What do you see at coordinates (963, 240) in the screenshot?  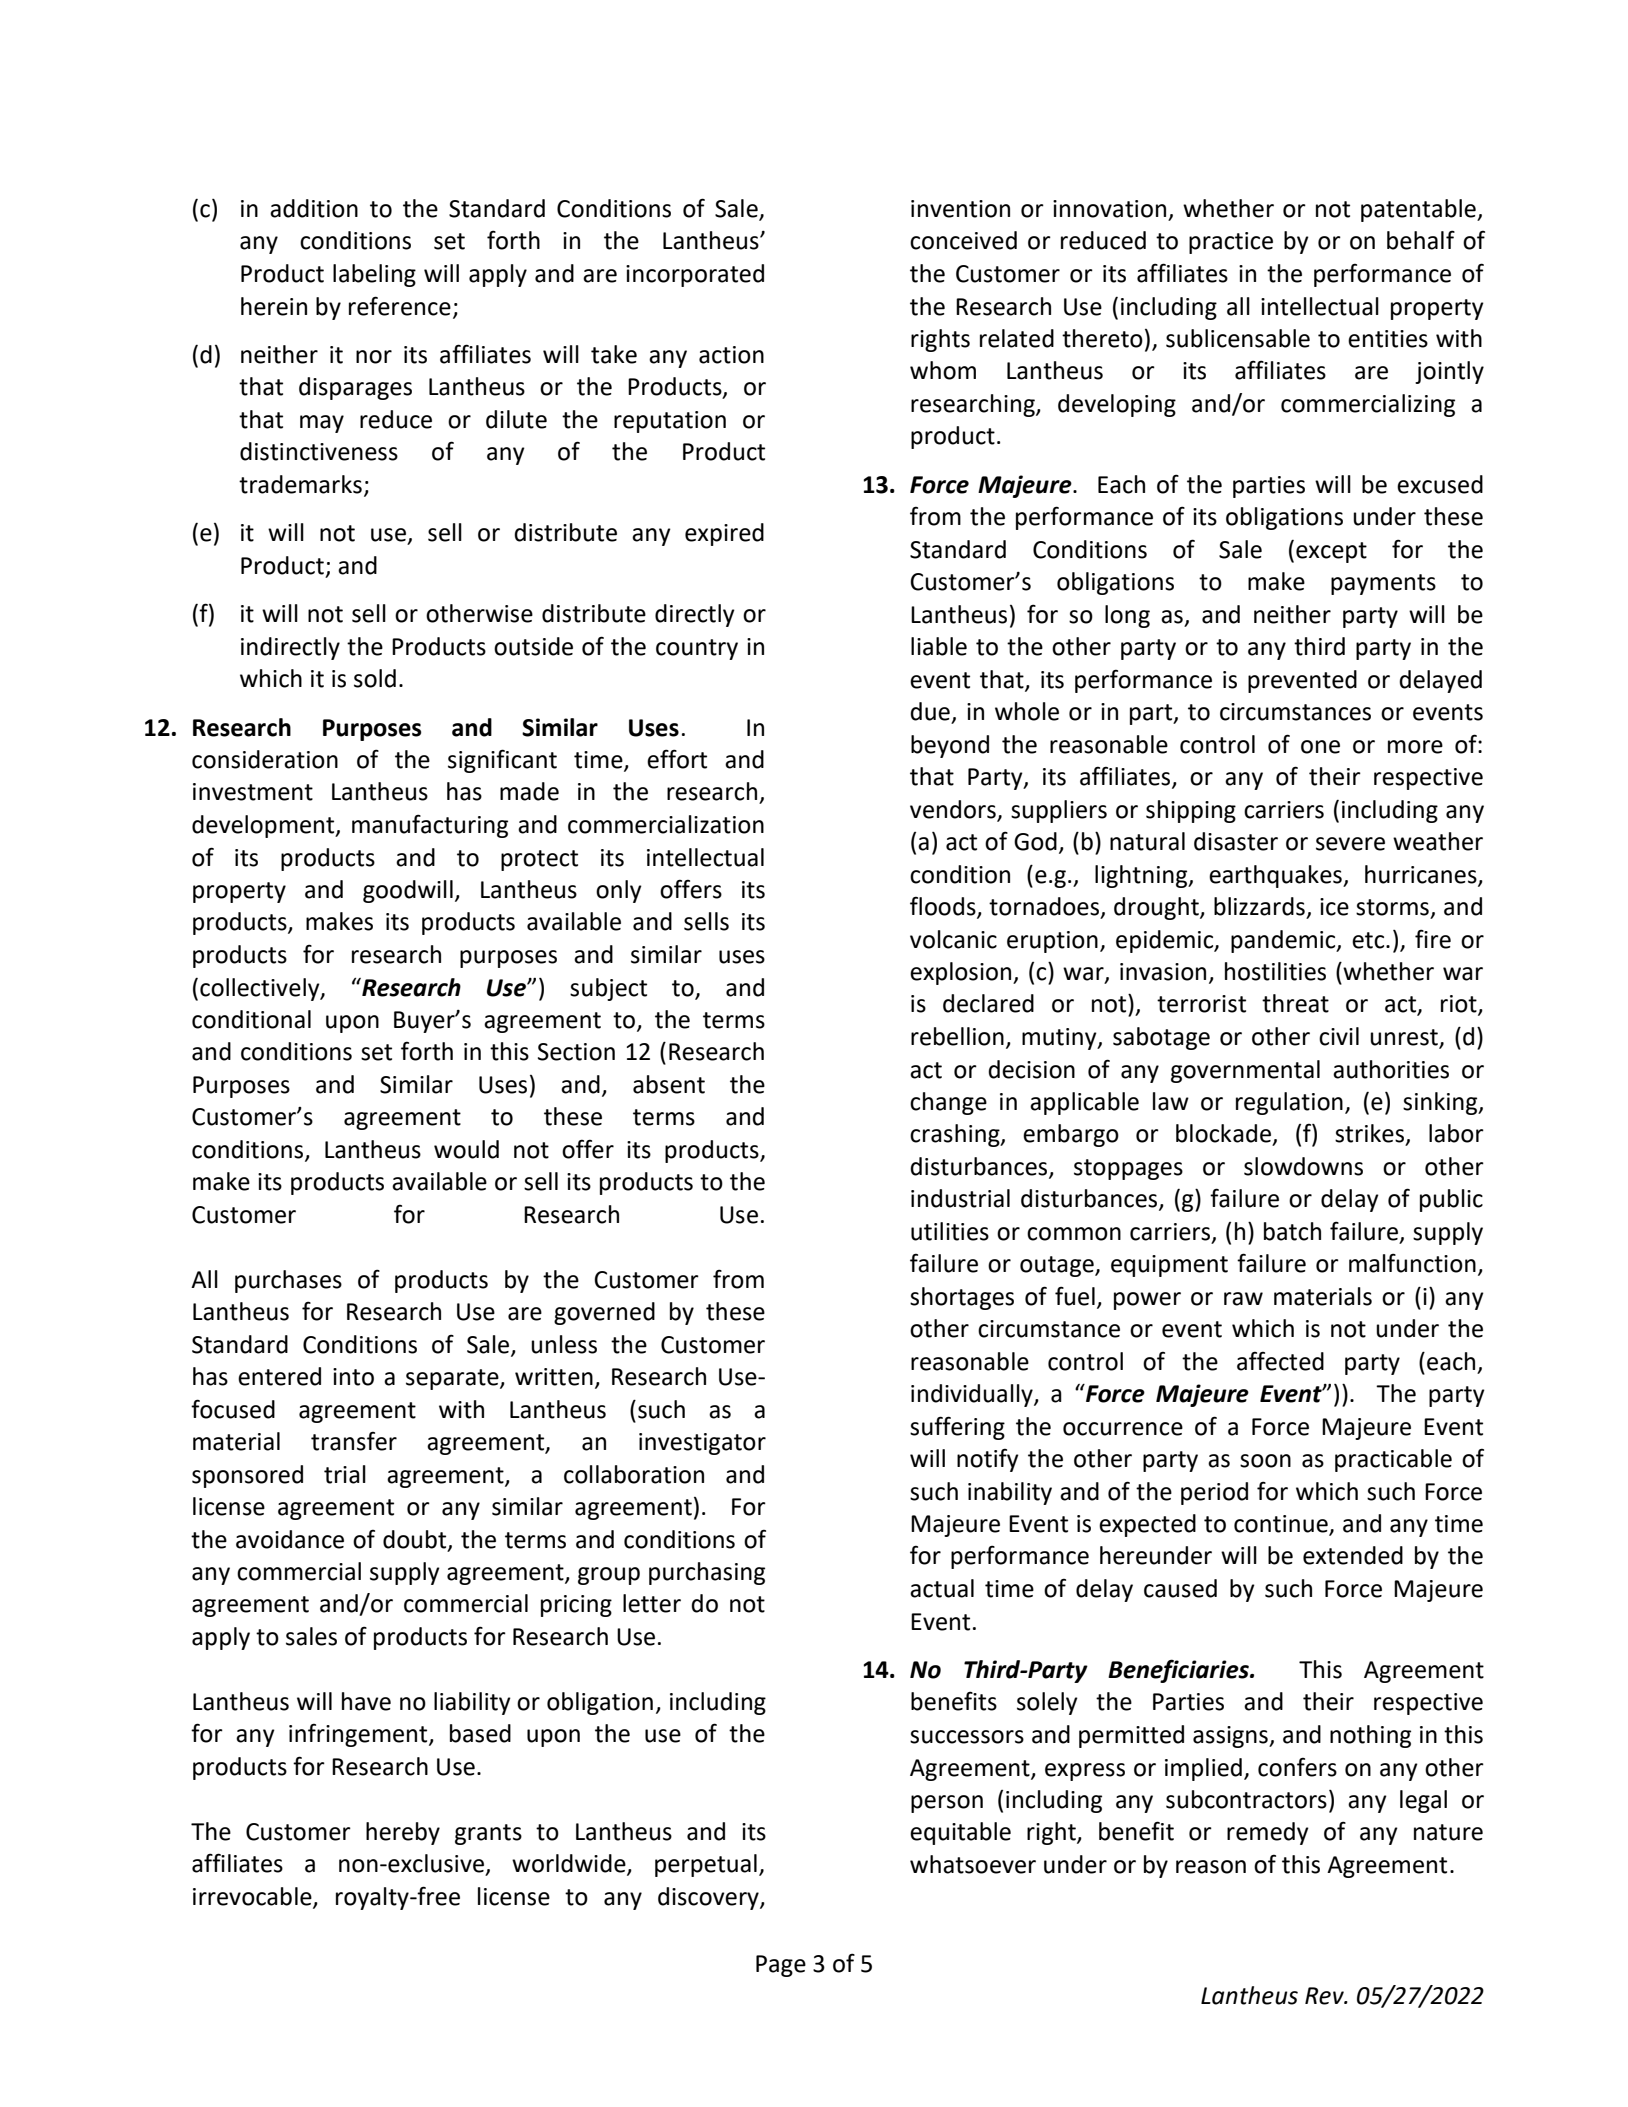 I see `conceived` at bounding box center [963, 240].
